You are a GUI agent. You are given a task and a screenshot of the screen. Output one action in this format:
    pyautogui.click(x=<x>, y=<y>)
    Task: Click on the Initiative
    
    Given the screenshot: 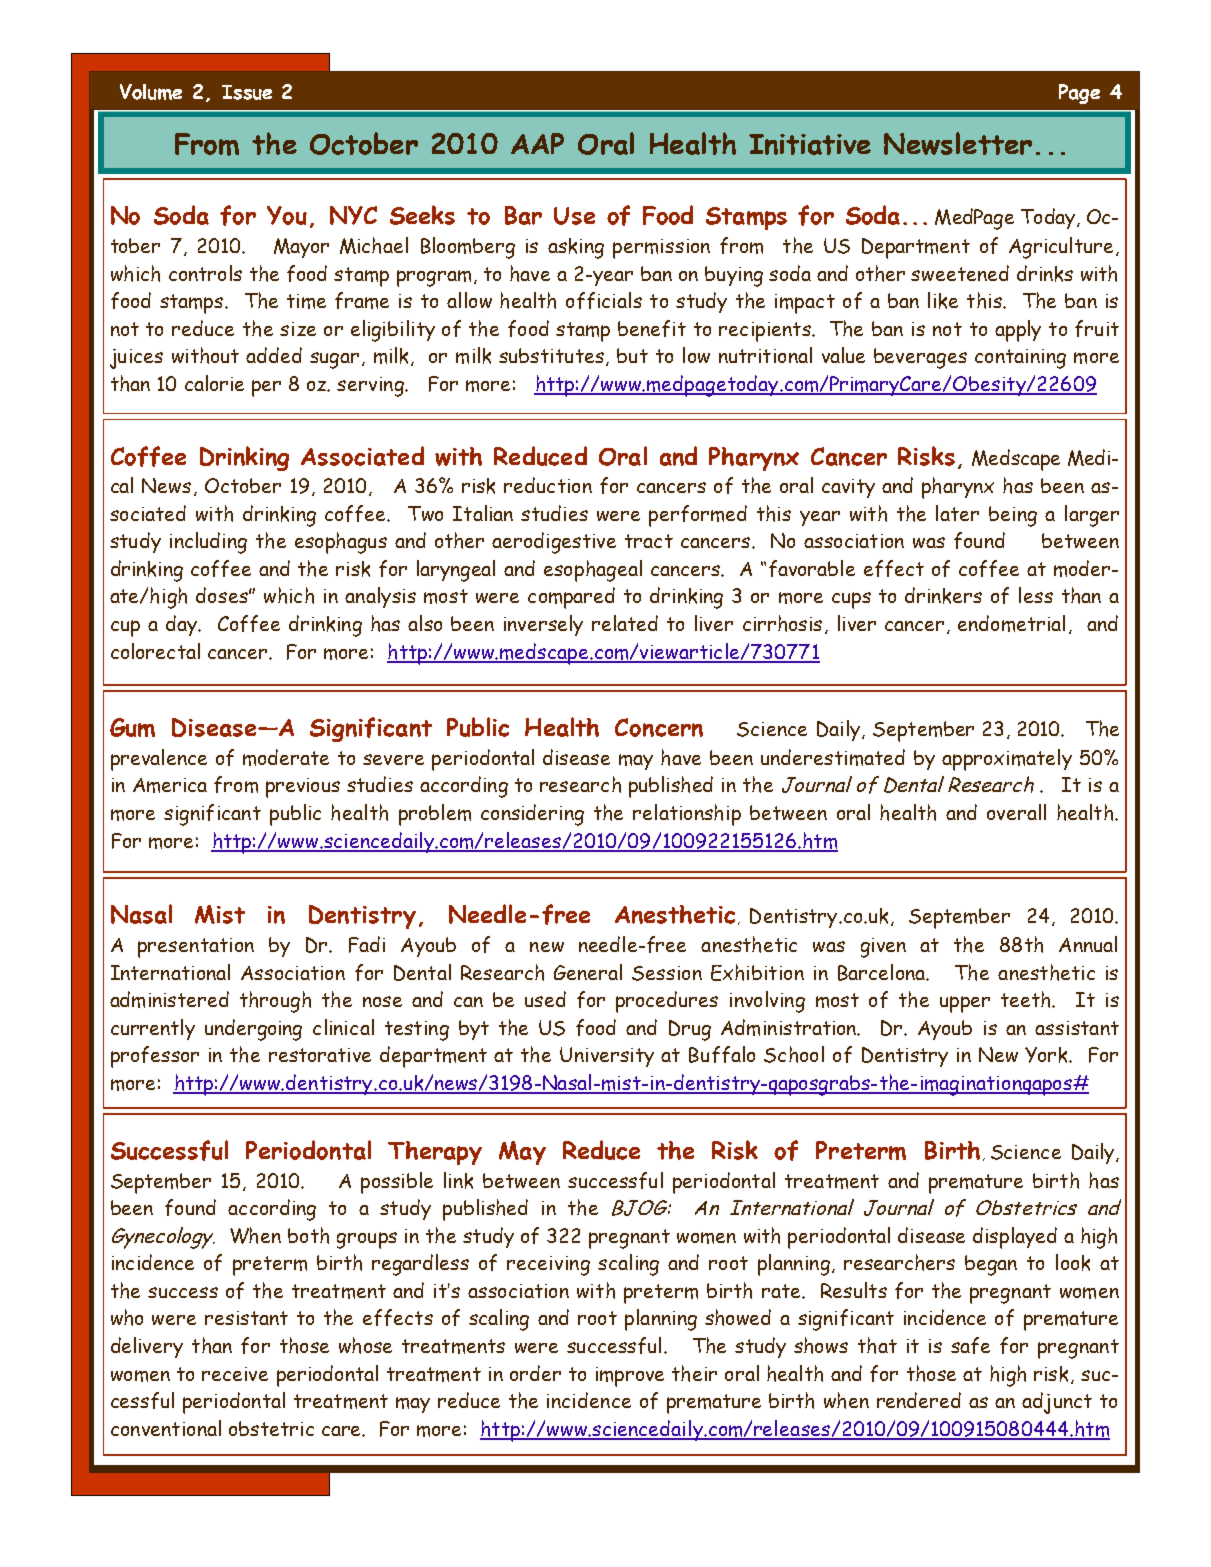 What is the action you would take?
    pyautogui.click(x=810, y=144)
